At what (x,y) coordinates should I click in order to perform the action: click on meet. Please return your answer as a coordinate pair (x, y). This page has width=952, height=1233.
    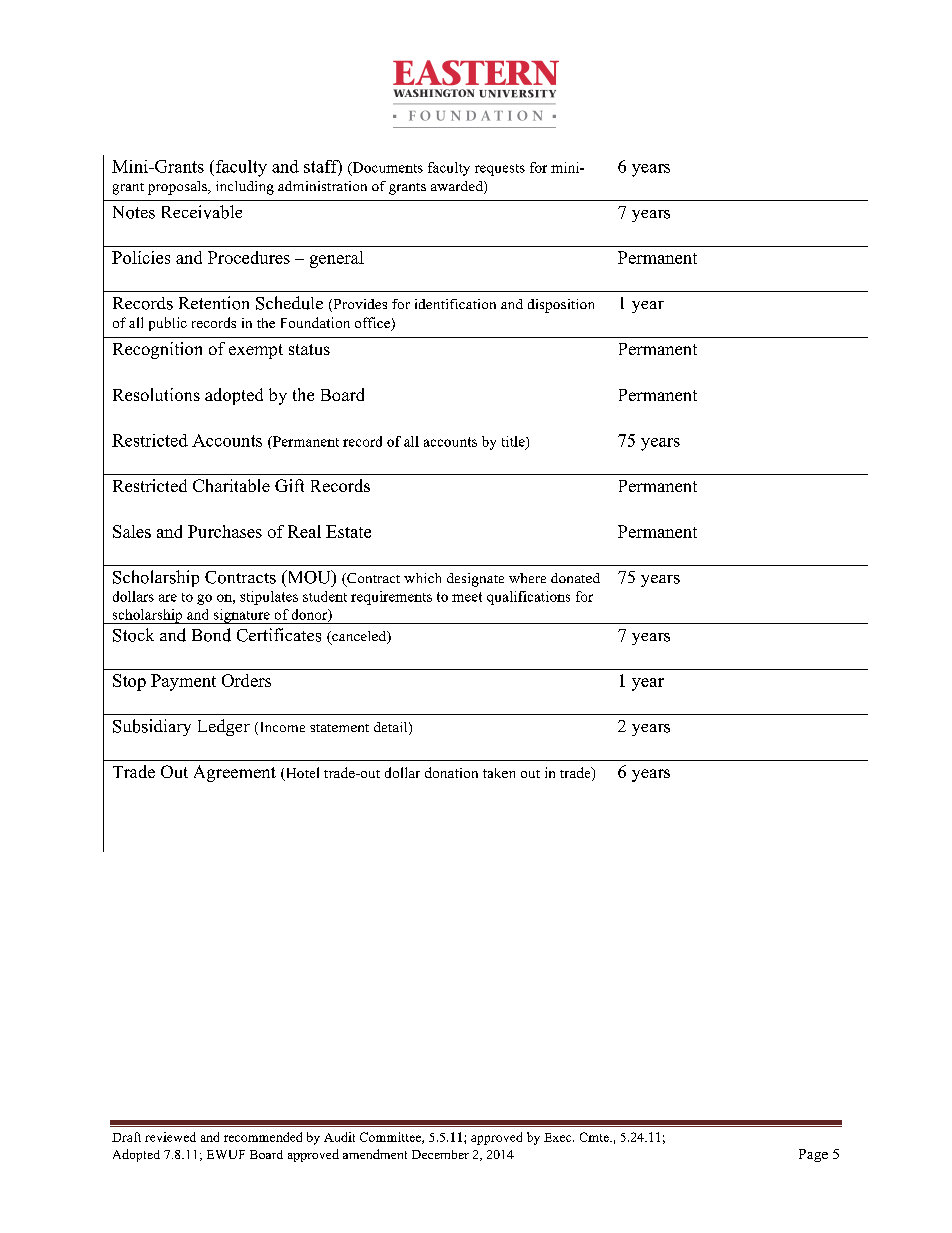
    Looking at the image, I should click on (467, 597).
